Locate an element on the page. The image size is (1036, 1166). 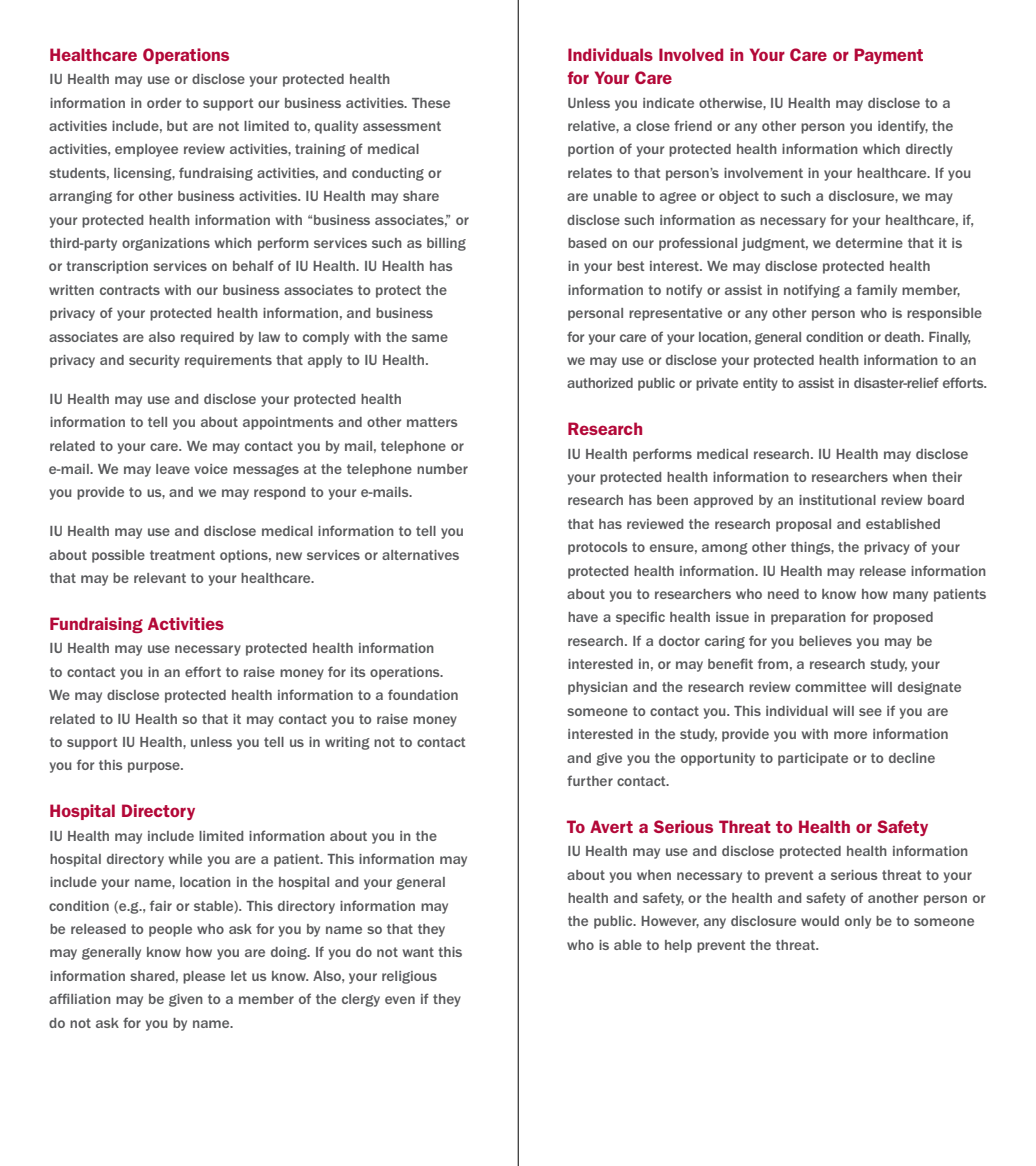
security is located at coordinates (154, 361).
